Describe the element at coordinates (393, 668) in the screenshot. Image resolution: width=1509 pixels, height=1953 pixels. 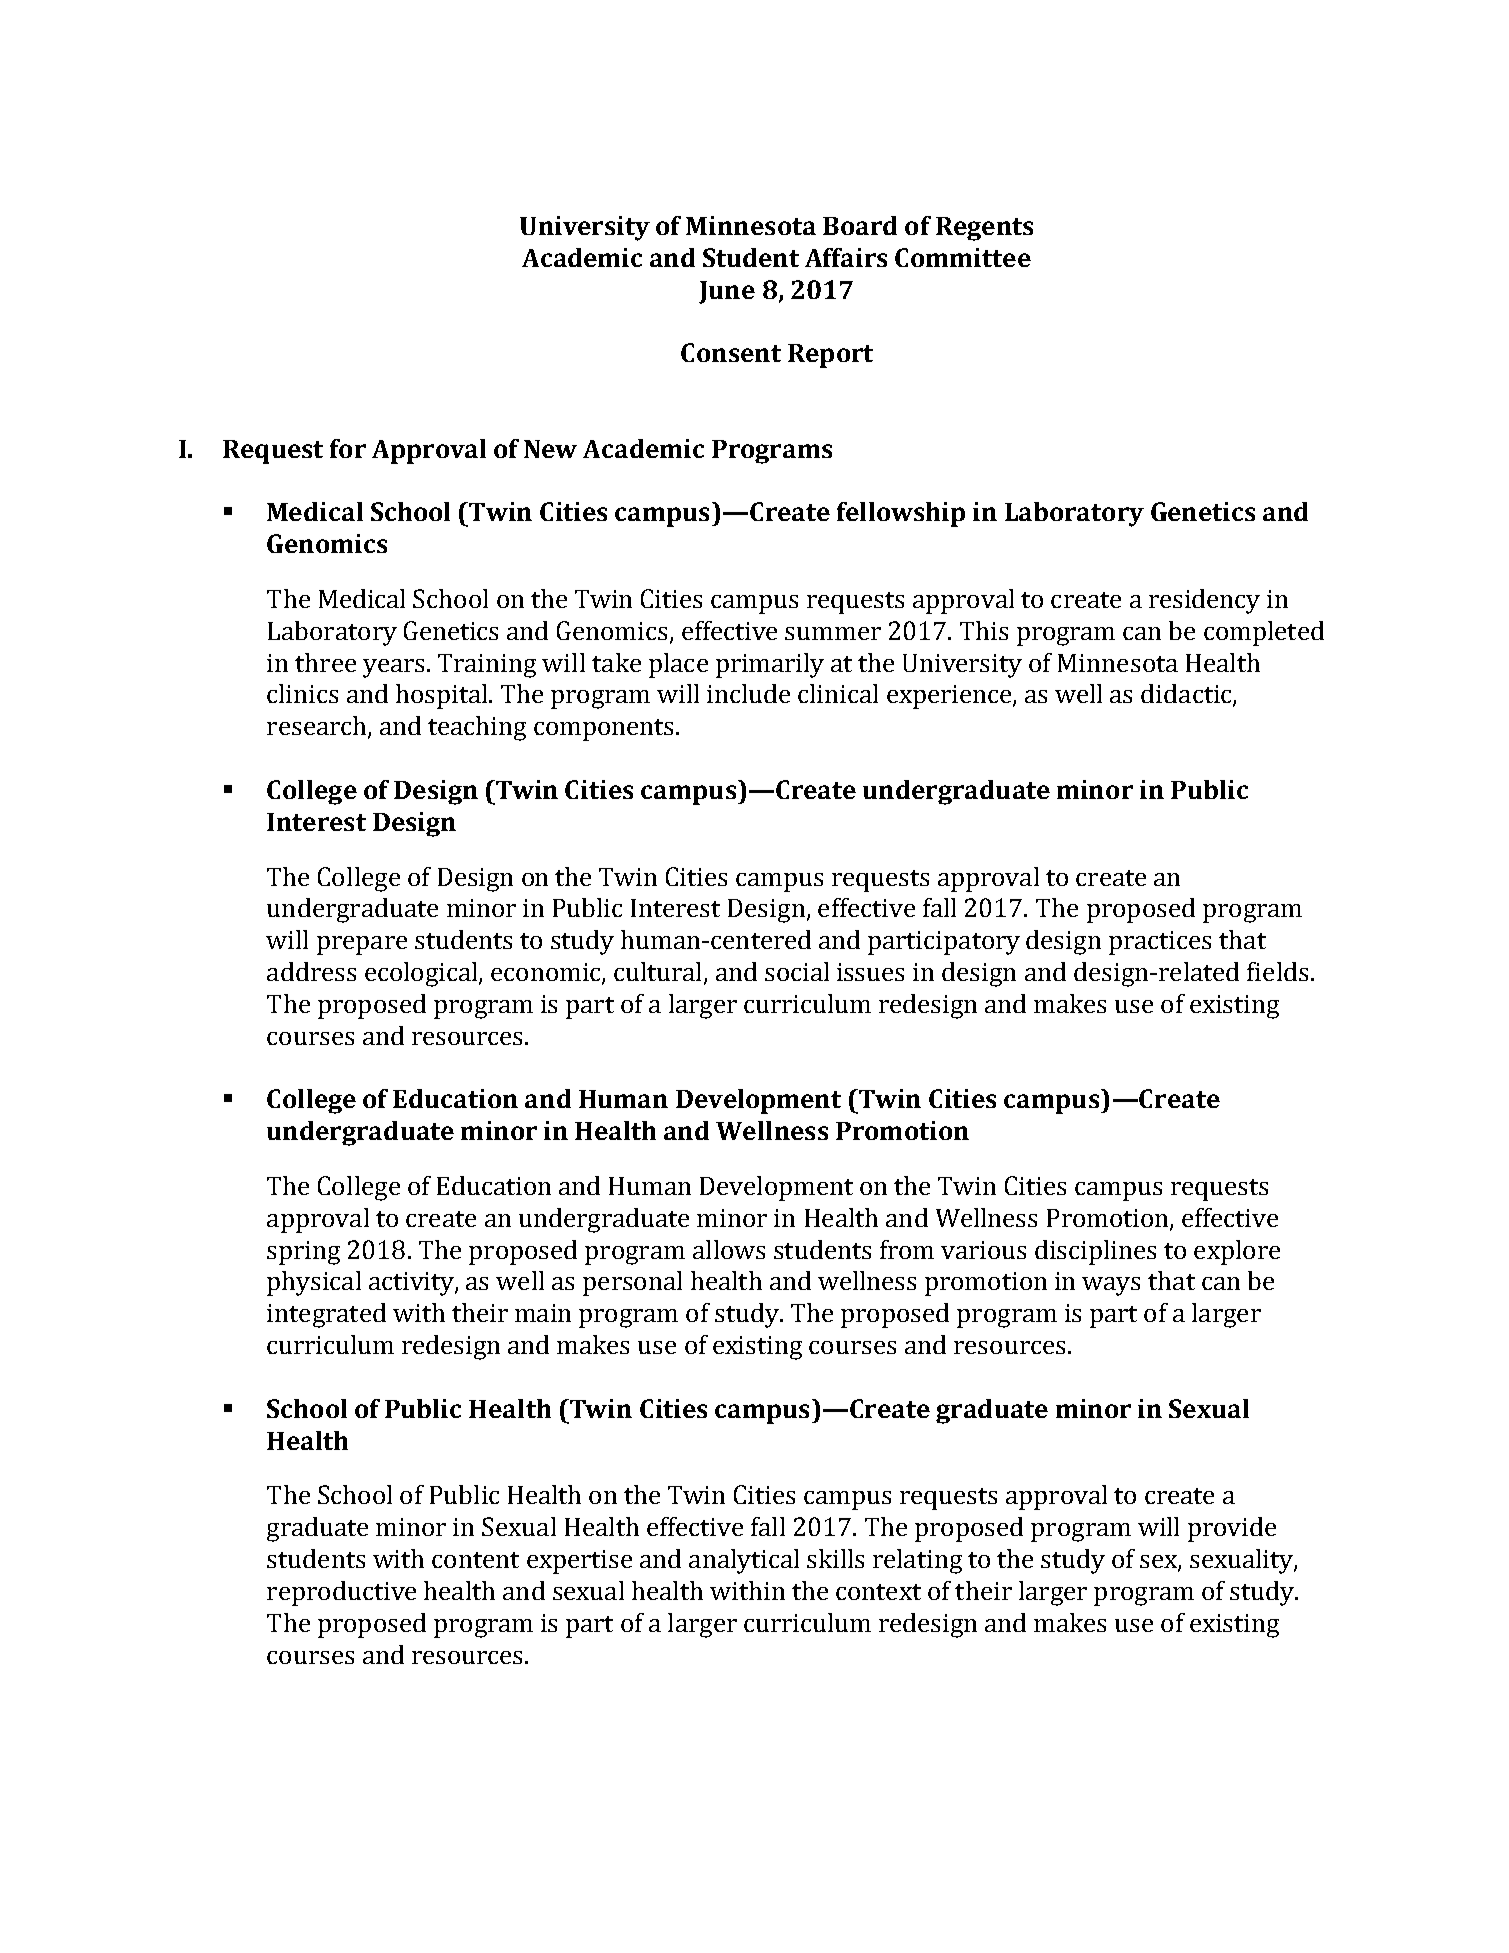
I see `years` at that location.
